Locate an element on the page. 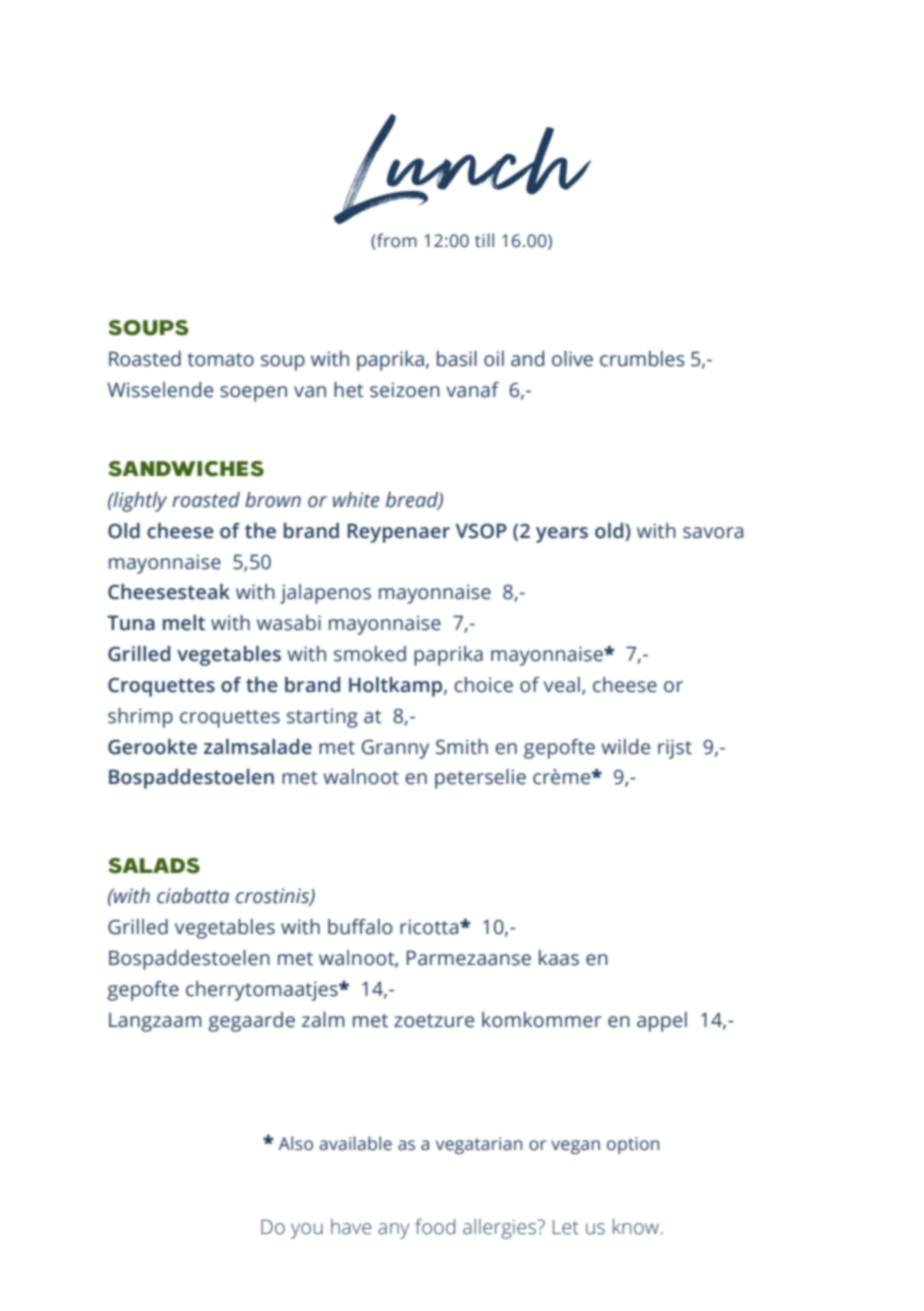  starting is located at coordinates (322, 718).
